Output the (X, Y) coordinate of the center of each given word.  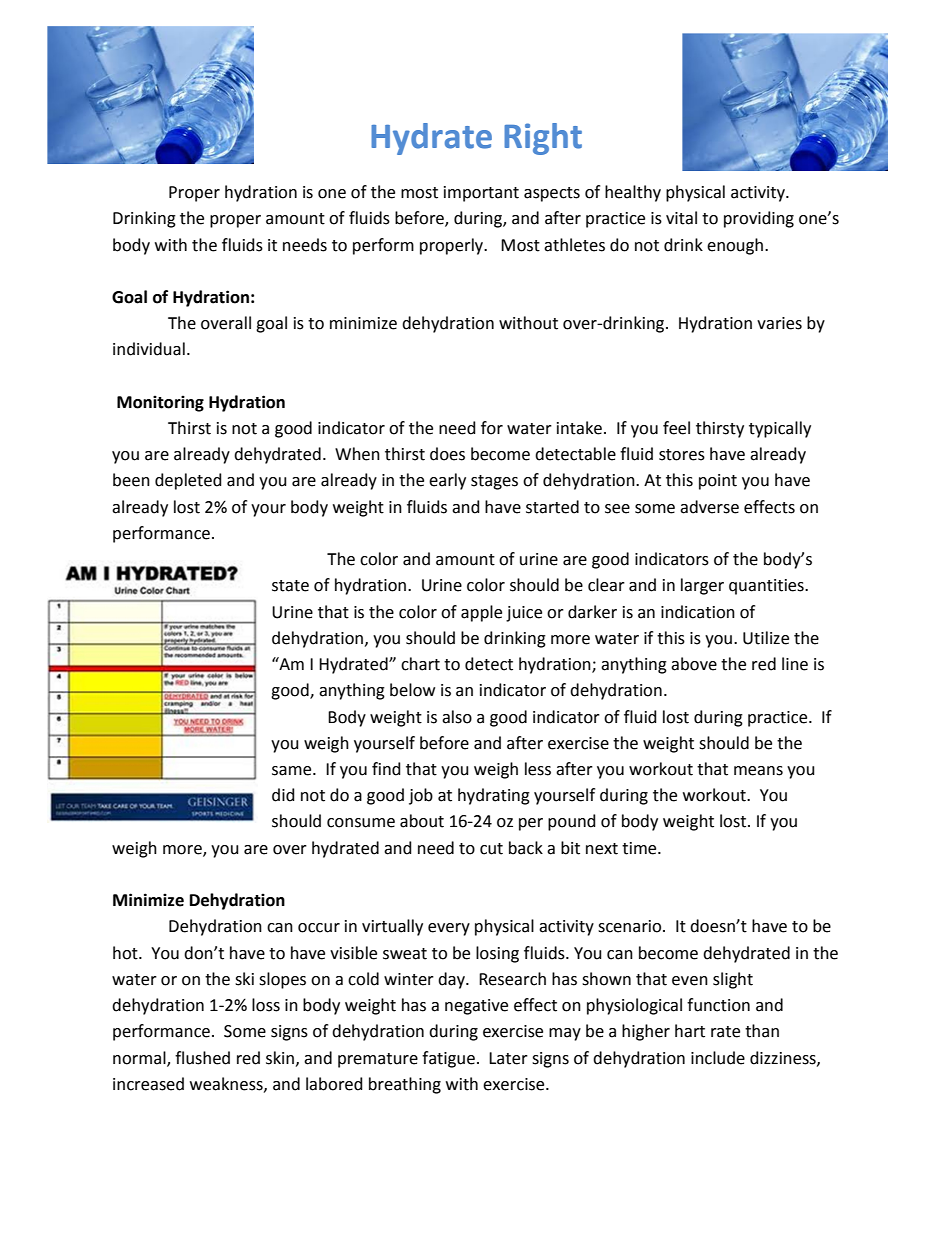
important (481, 194)
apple (481, 613)
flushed (202, 1058)
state (290, 586)
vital (681, 218)
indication (698, 612)
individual (149, 349)
